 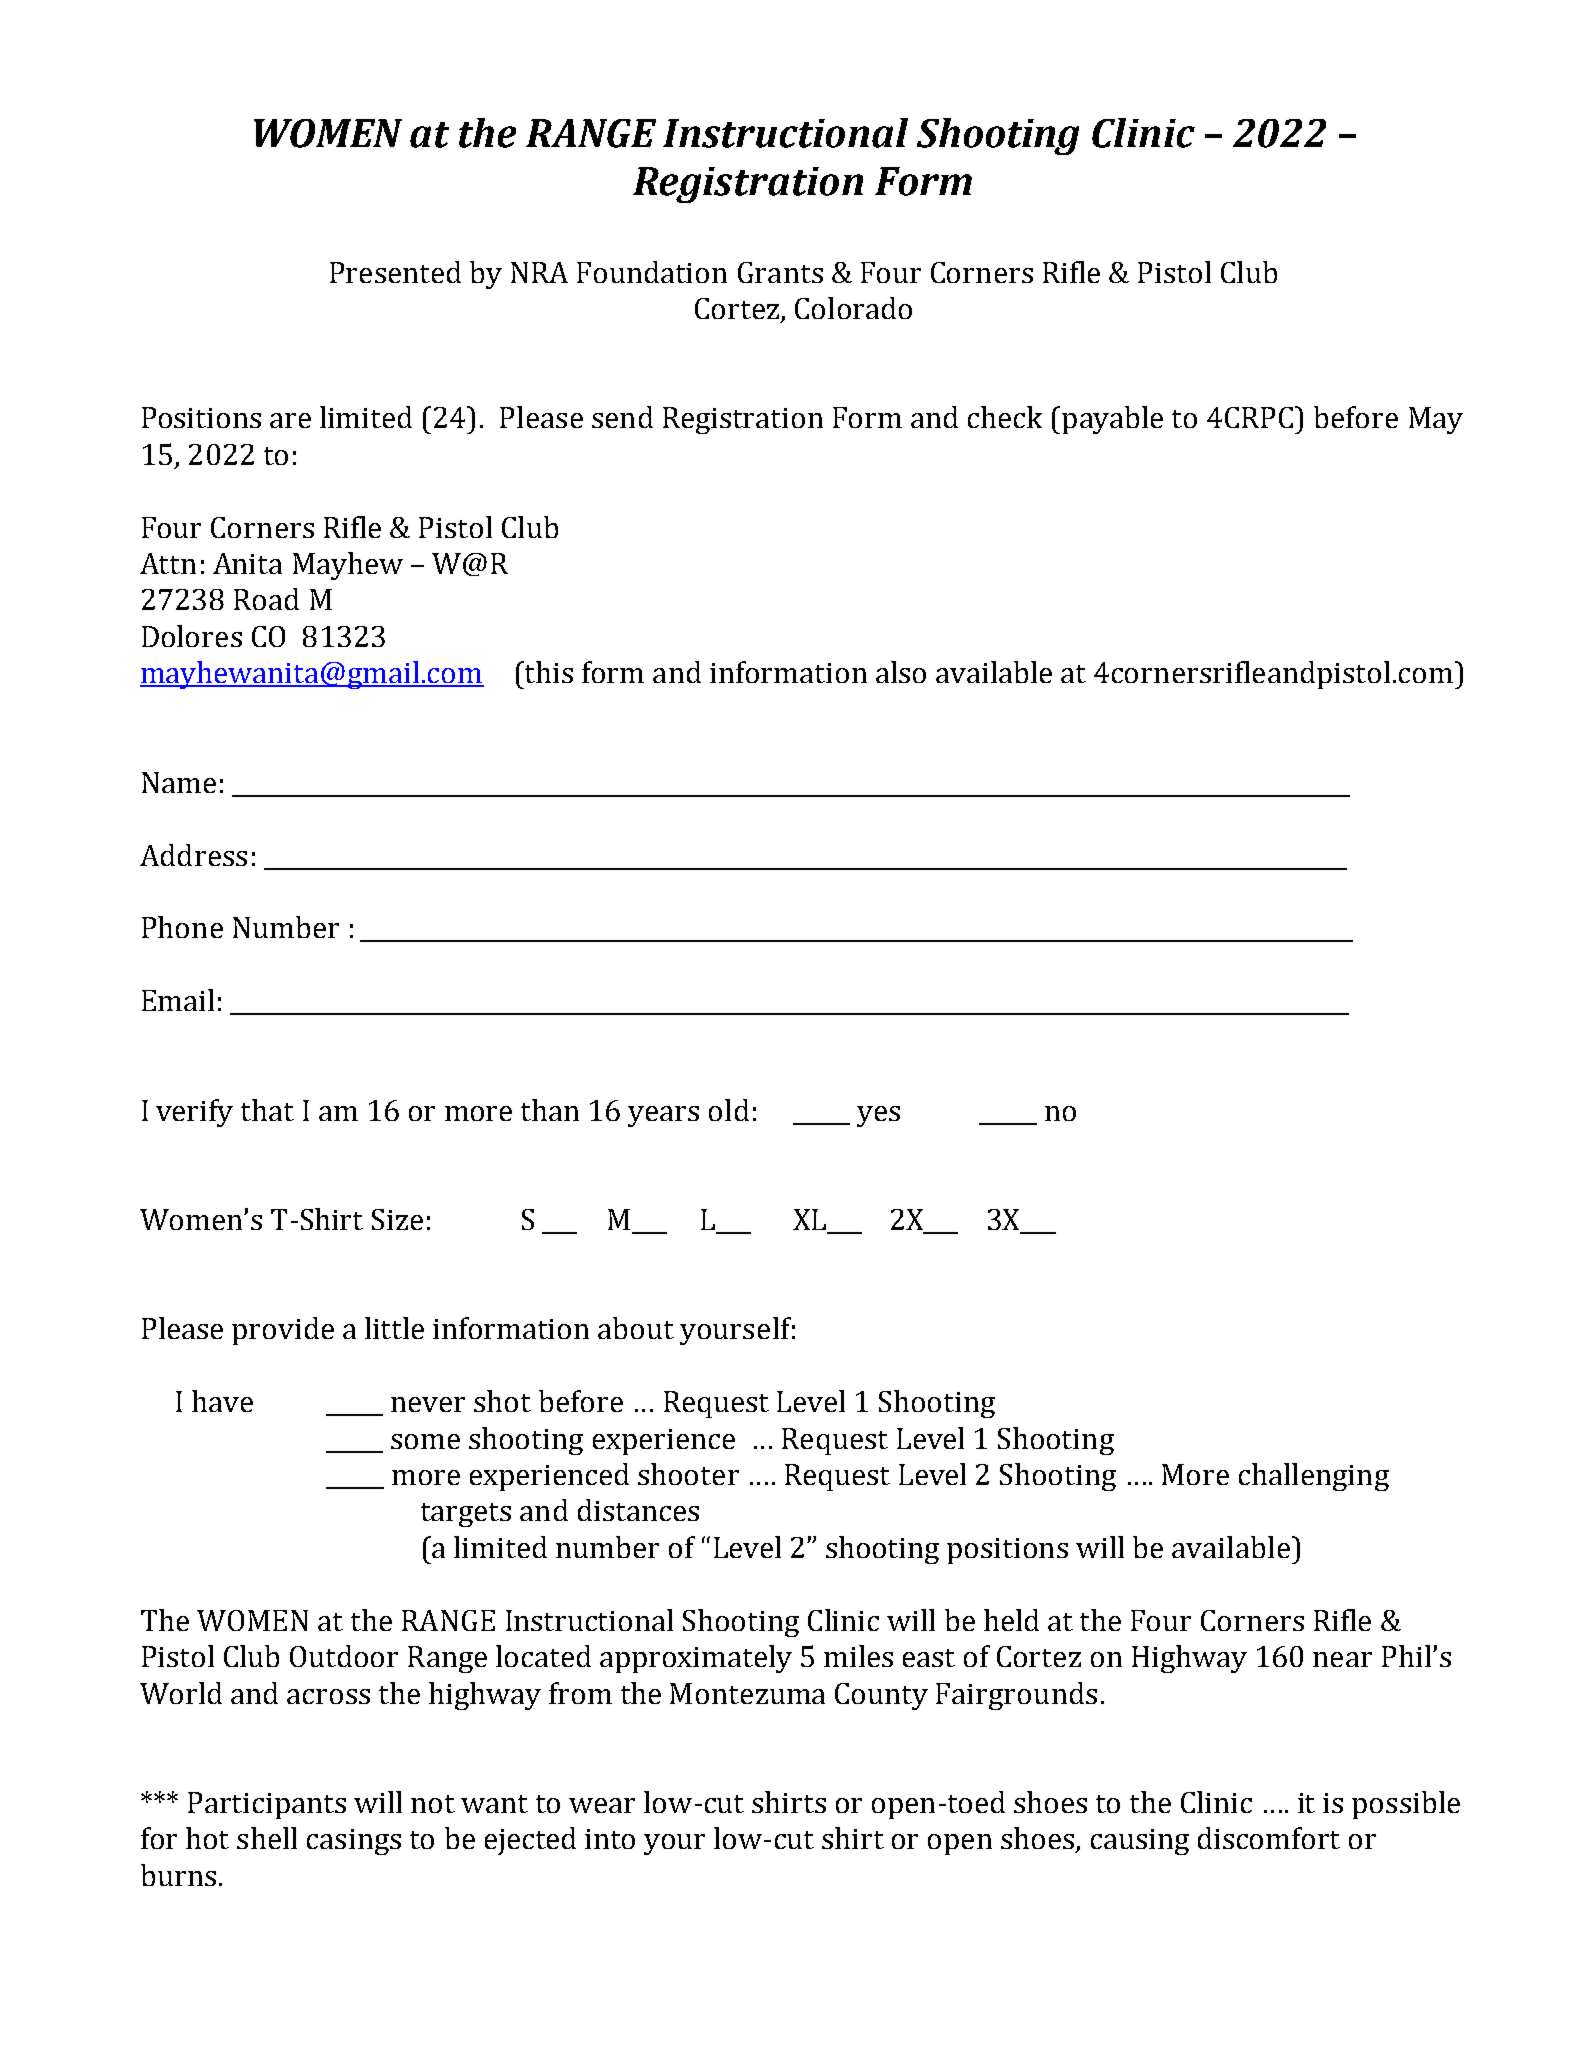 What do you see at coordinates (1314, 1477) in the image?
I see `challenging` at bounding box center [1314, 1477].
